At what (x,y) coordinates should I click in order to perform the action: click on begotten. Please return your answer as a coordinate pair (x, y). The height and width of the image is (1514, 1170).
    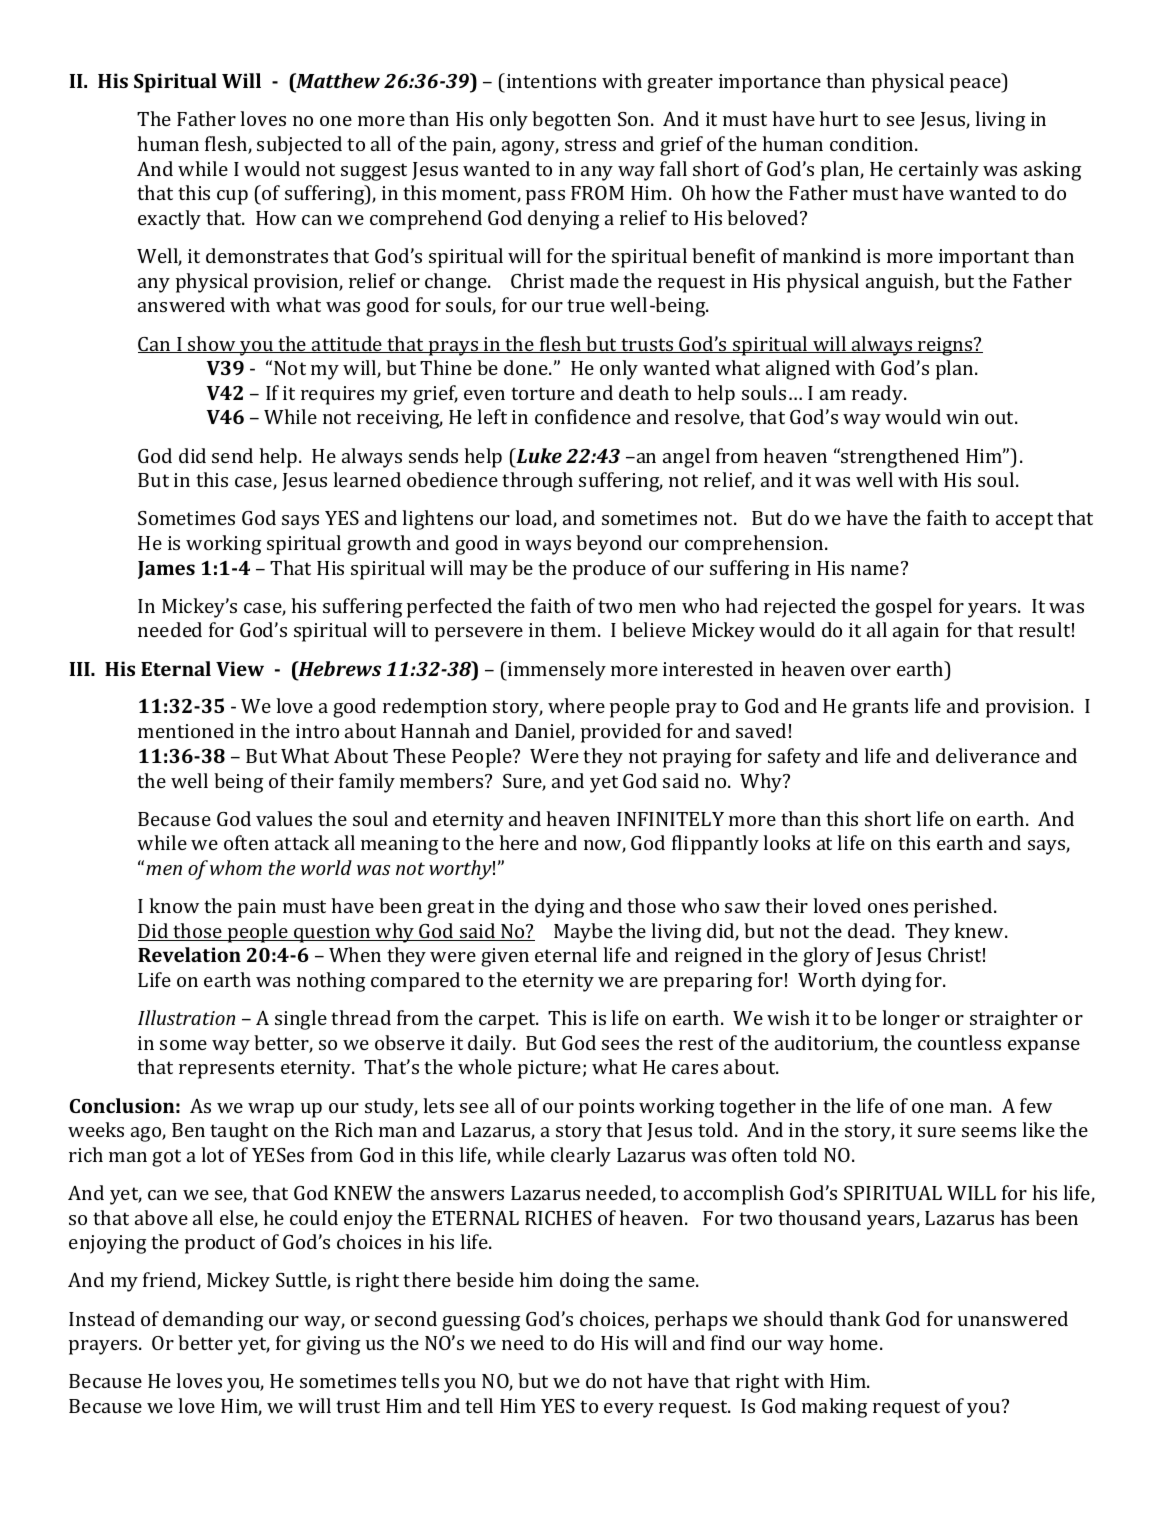
    Looking at the image, I should click on (571, 121).
